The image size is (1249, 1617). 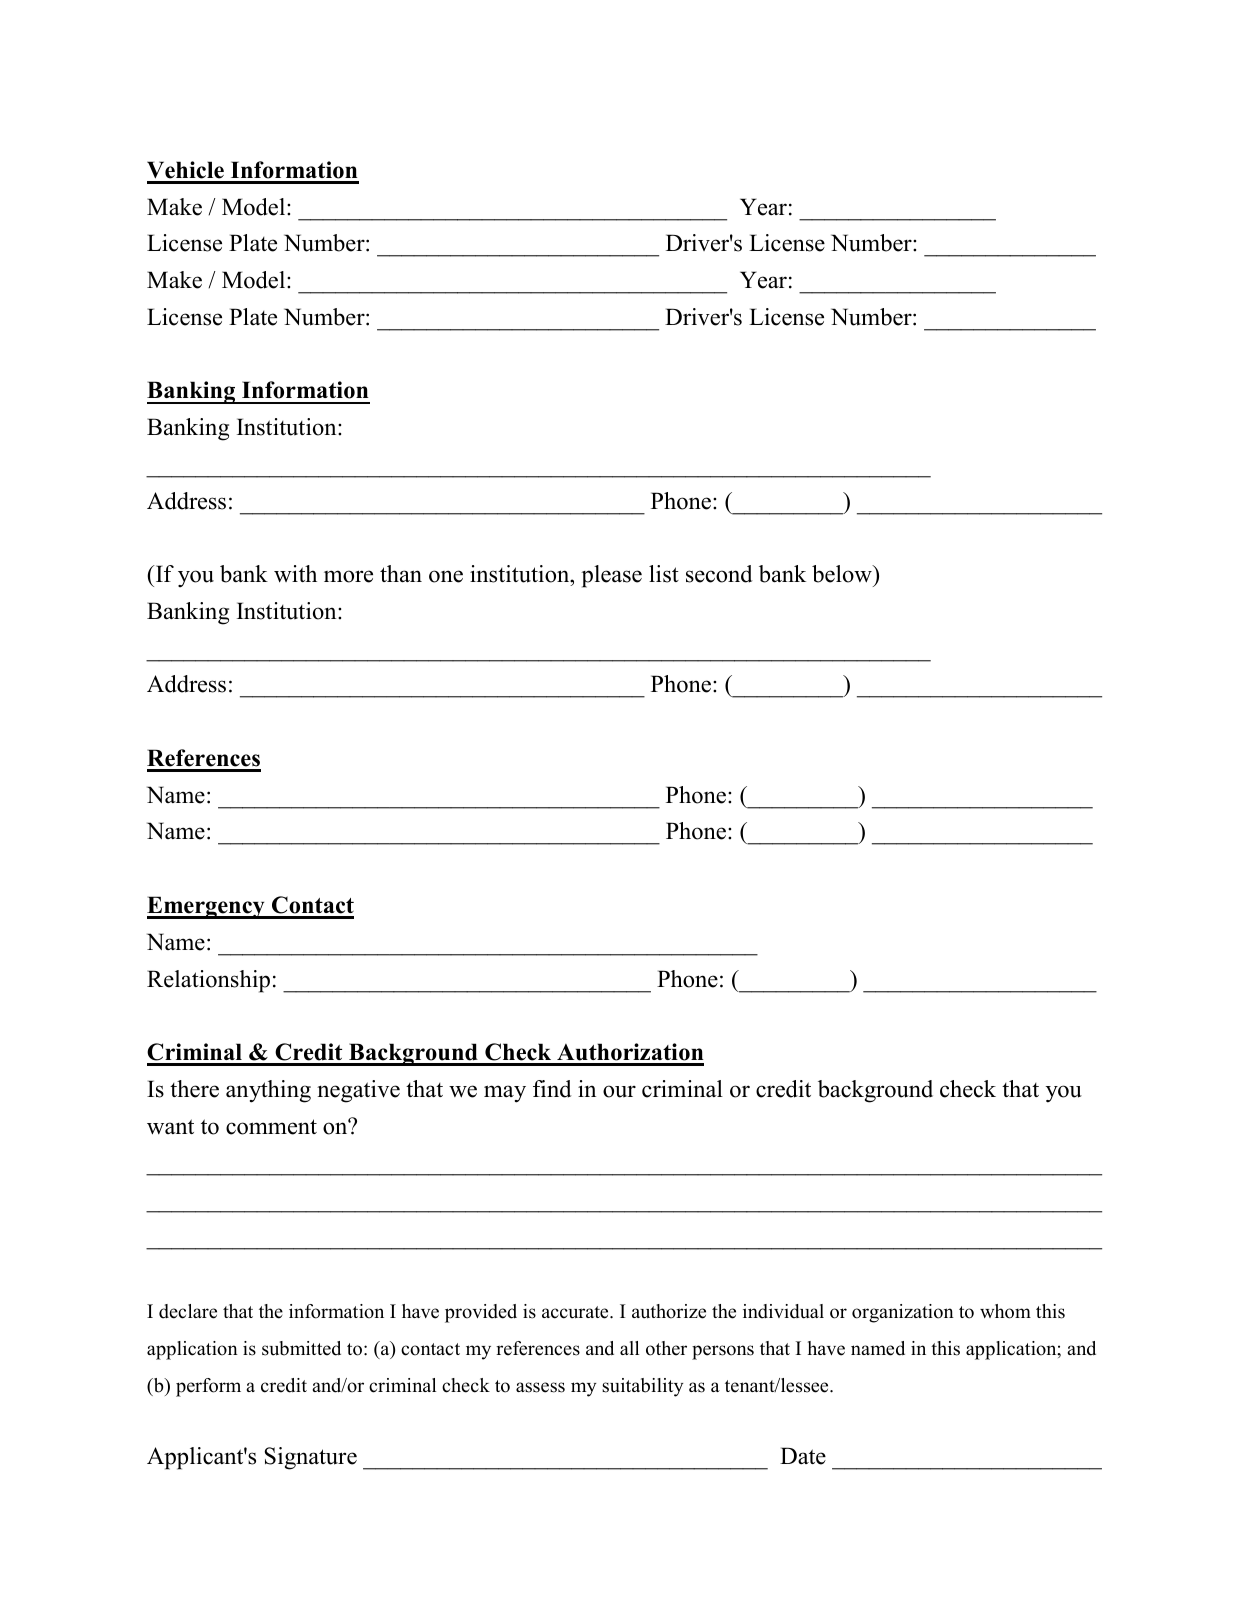 What do you see at coordinates (576, 1312) in the document?
I see `accurate` at bounding box center [576, 1312].
